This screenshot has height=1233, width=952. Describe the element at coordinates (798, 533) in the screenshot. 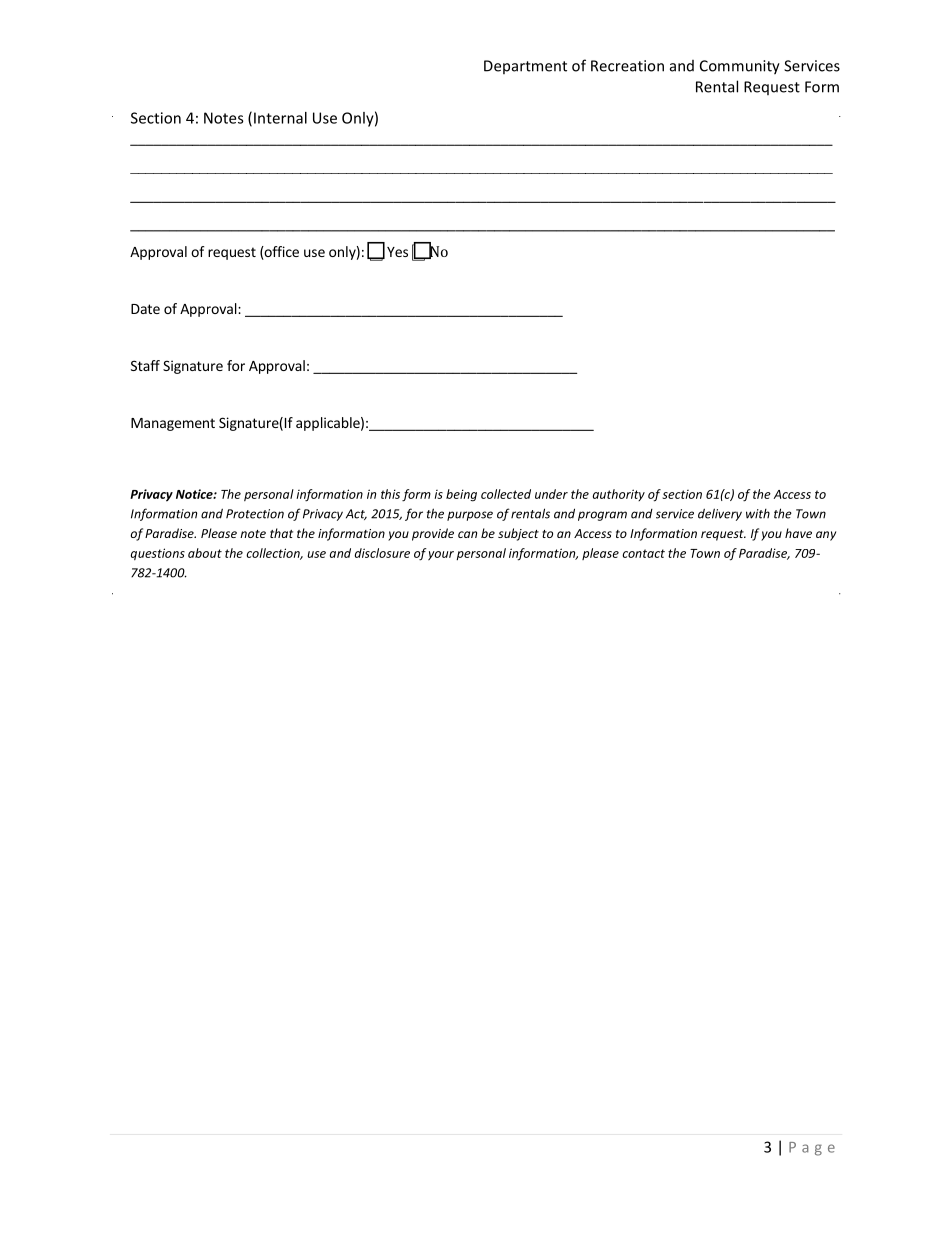

I see `have` at that location.
